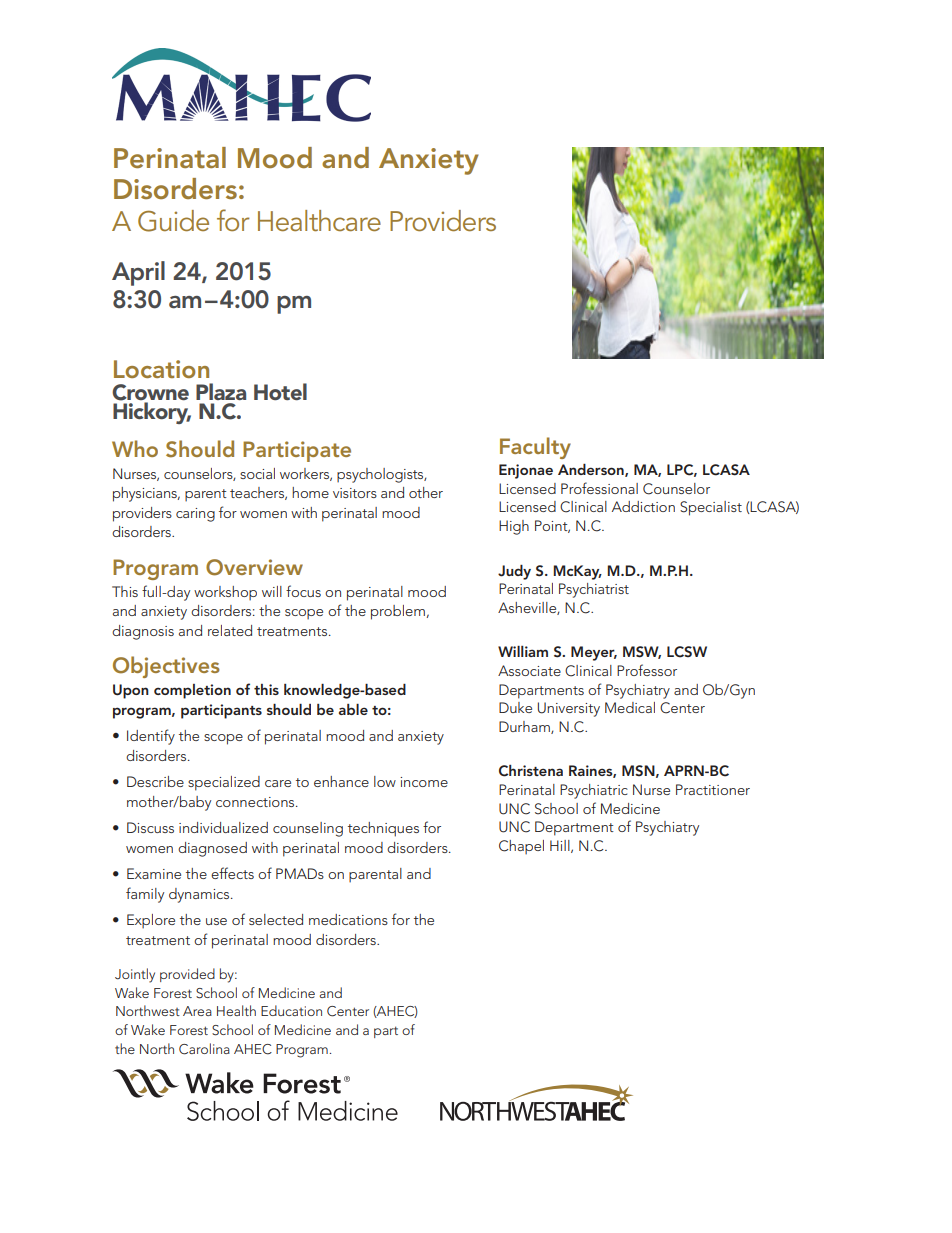  I want to click on visitors, so click(355, 493).
